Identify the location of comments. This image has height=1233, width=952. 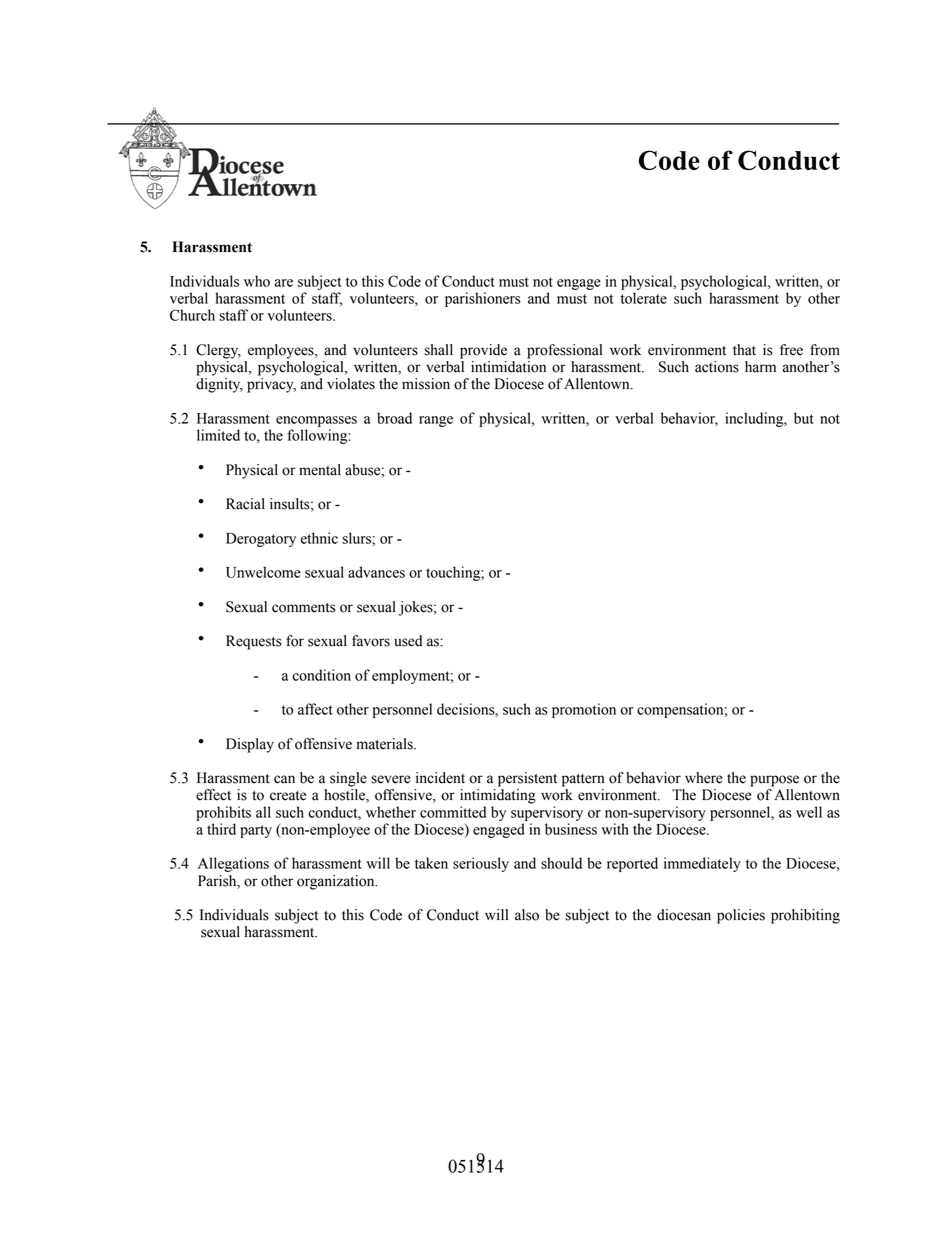
(304, 608).
